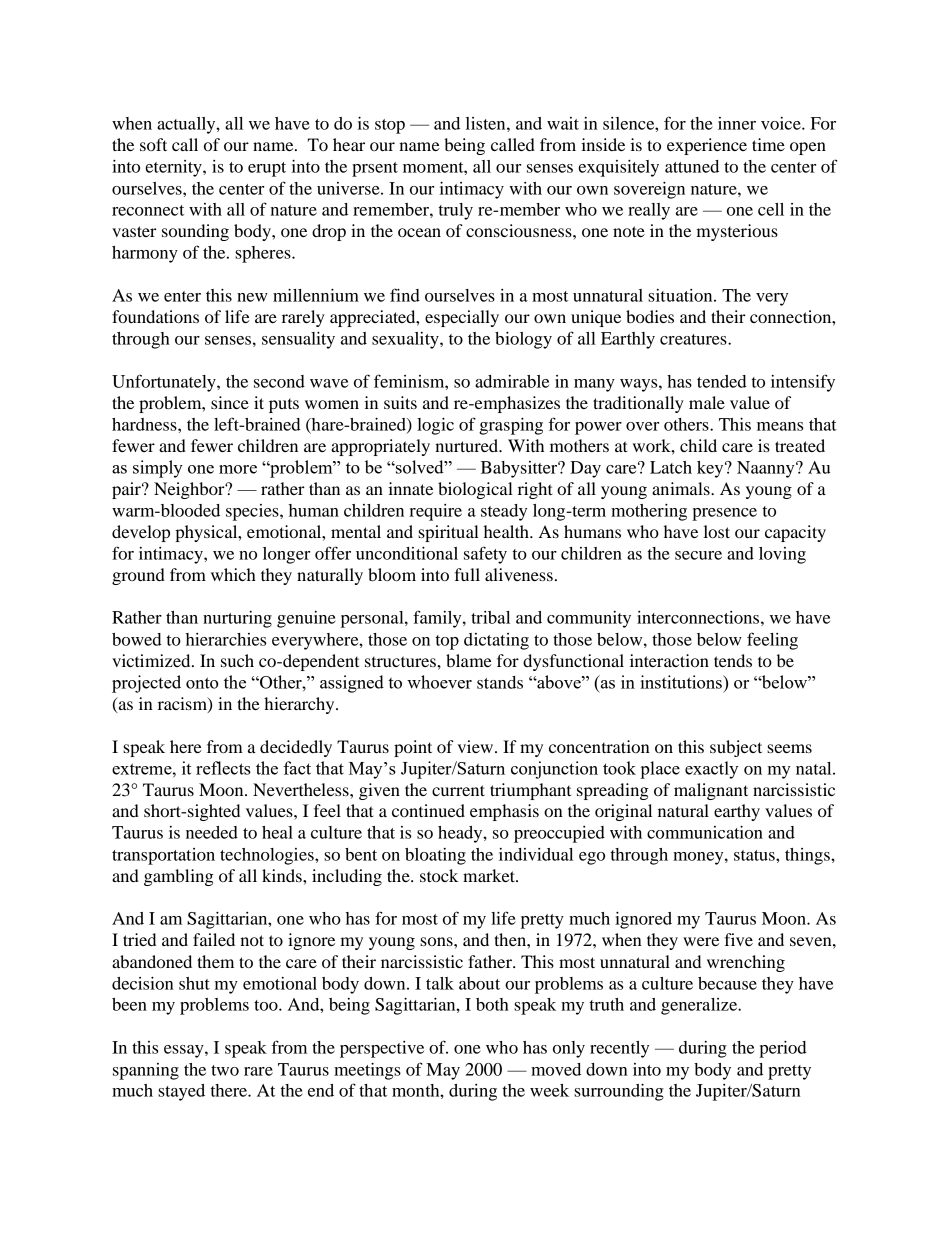 This screenshot has height=1233, width=952. Describe the element at coordinates (456, 211) in the screenshot. I see `truly` at that location.
